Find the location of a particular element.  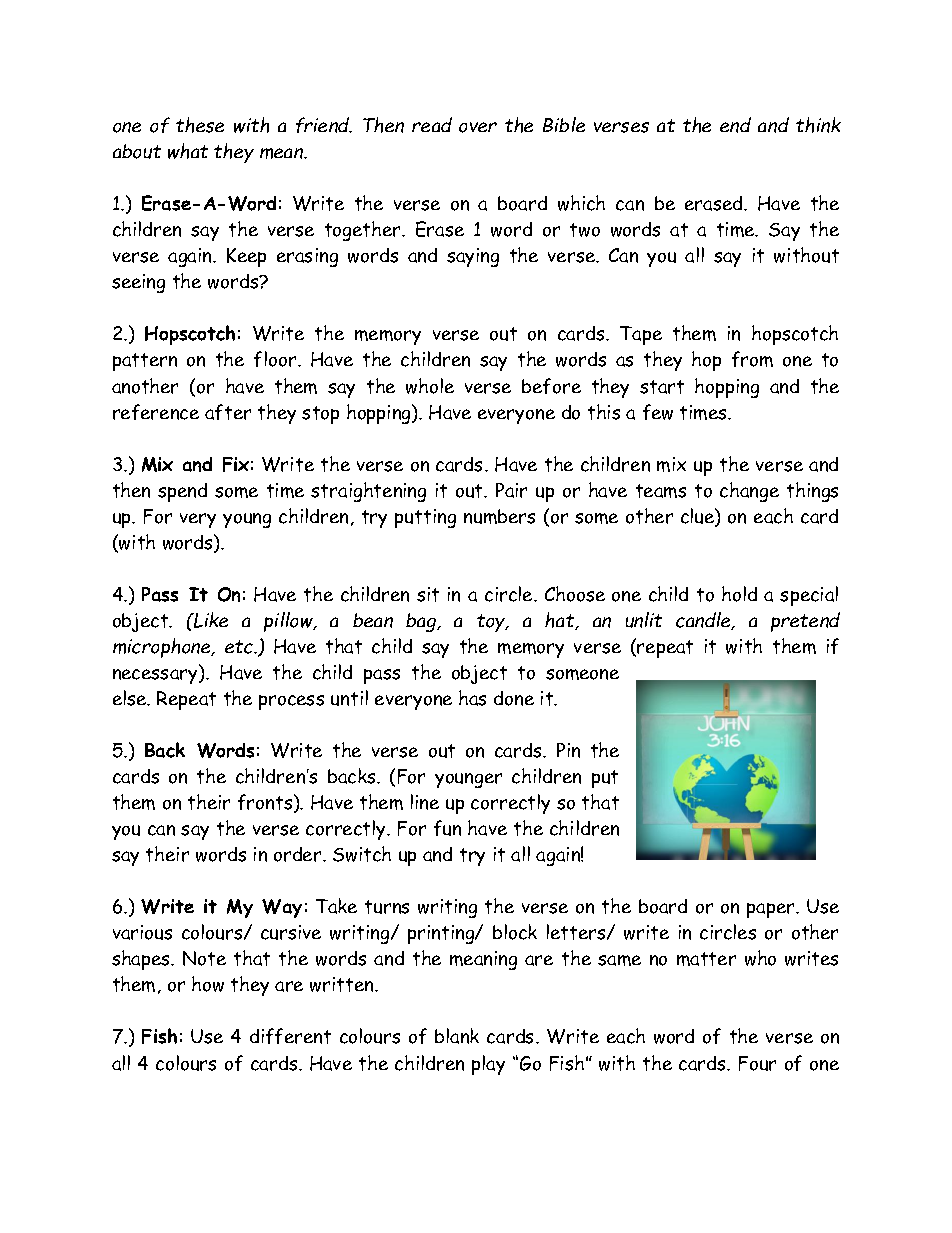

hold is located at coordinates (739, 594).
